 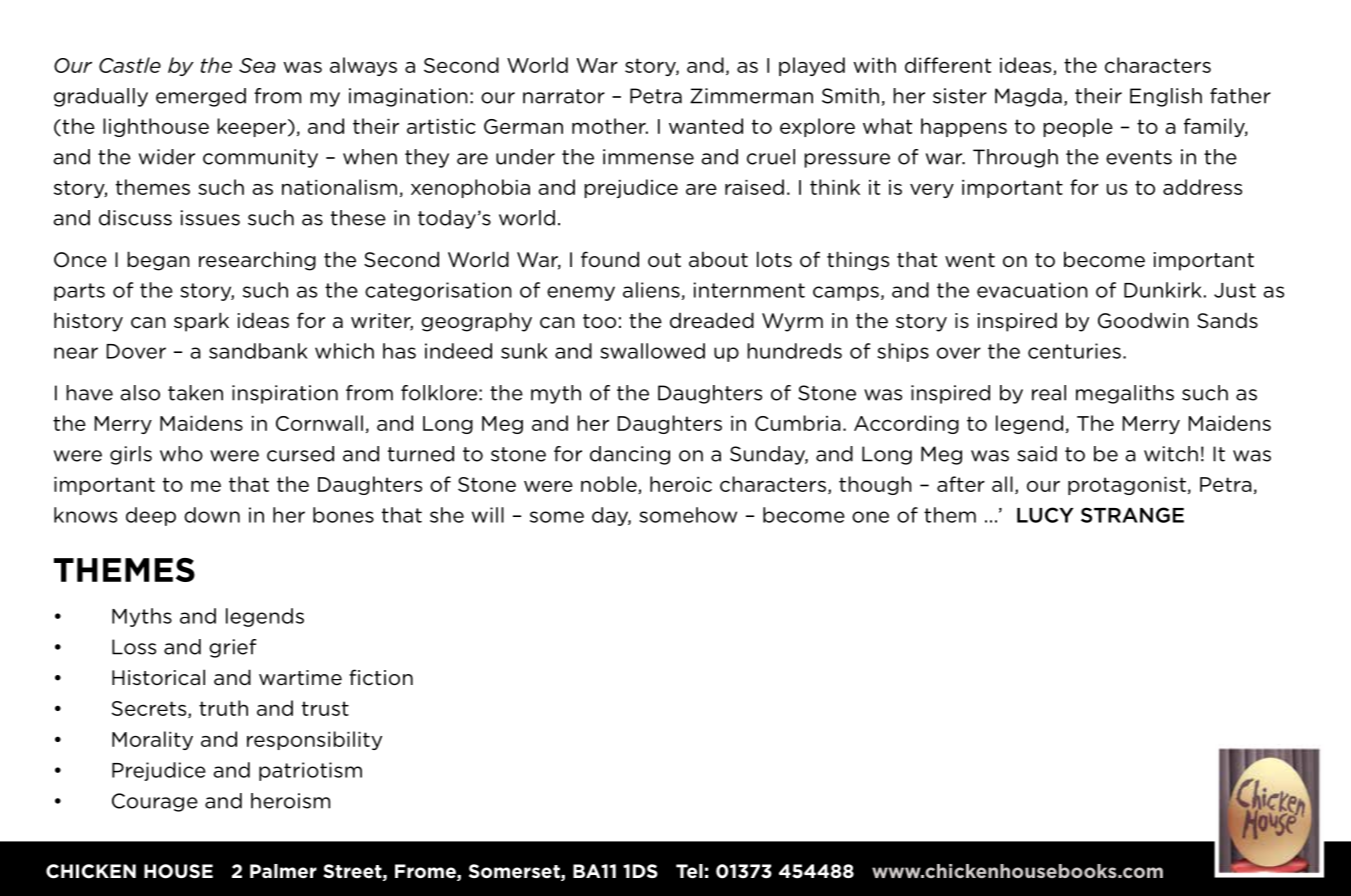 What do you see at coordinates (201, 97) in the image?
I see `emerged` at bounding box center [201, 97].
